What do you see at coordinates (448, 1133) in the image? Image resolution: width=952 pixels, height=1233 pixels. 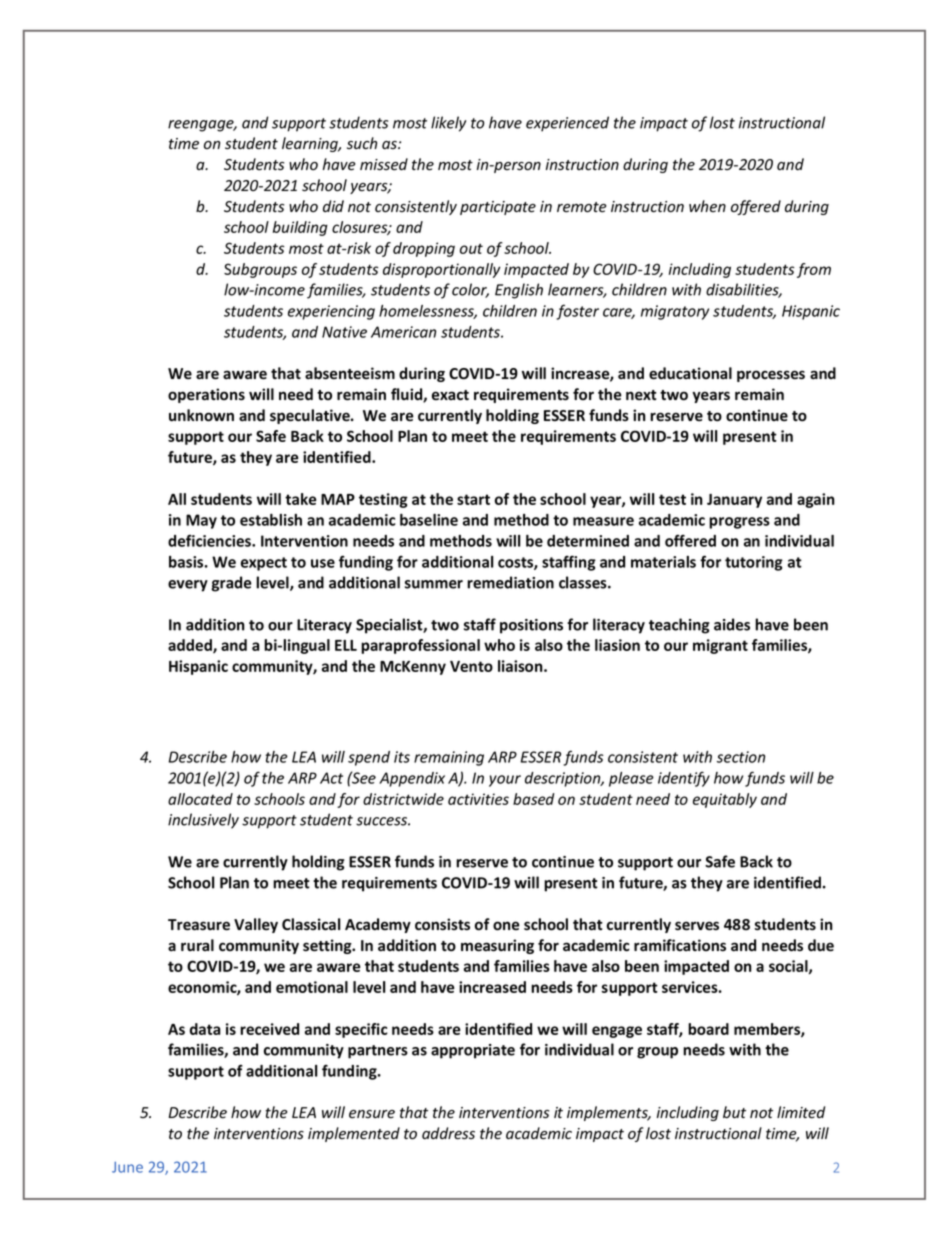 I see `address` at bounding box center [448, 1133].
